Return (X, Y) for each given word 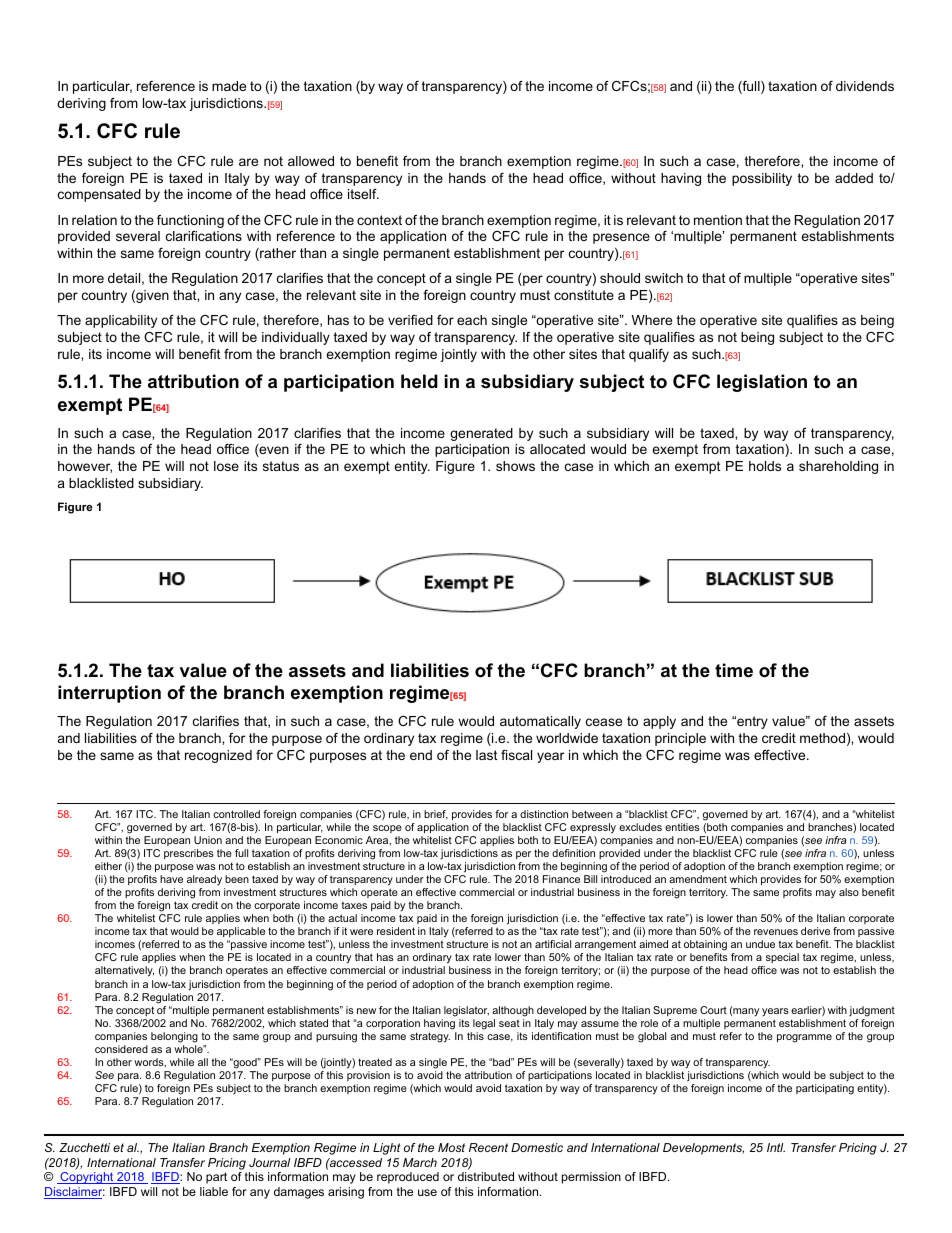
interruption (109, 694)
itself (363, 194)
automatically (540, 722)
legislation (762, 383)
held (419, 381)
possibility (762, 179)
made (229, 86)
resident (396, 931)
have (171, 879)
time (734, 670)
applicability (121, 321)
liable (214, 1191)
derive (815, 931)
